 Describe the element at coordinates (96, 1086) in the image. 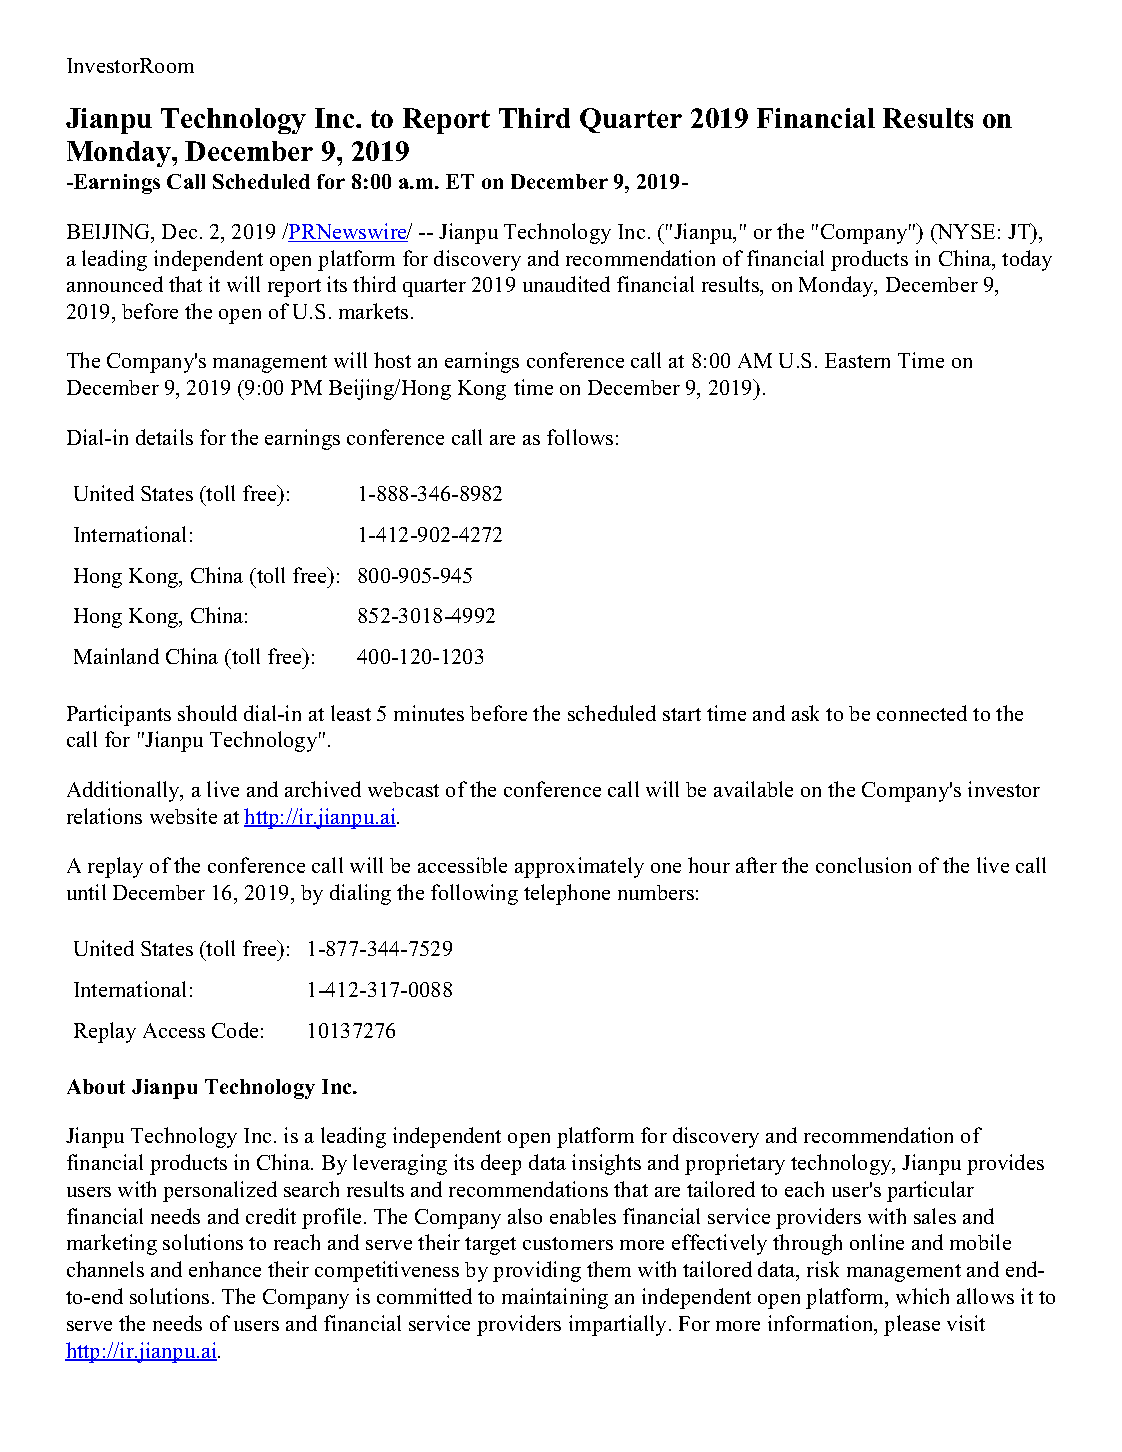

I see `About` at that location.
